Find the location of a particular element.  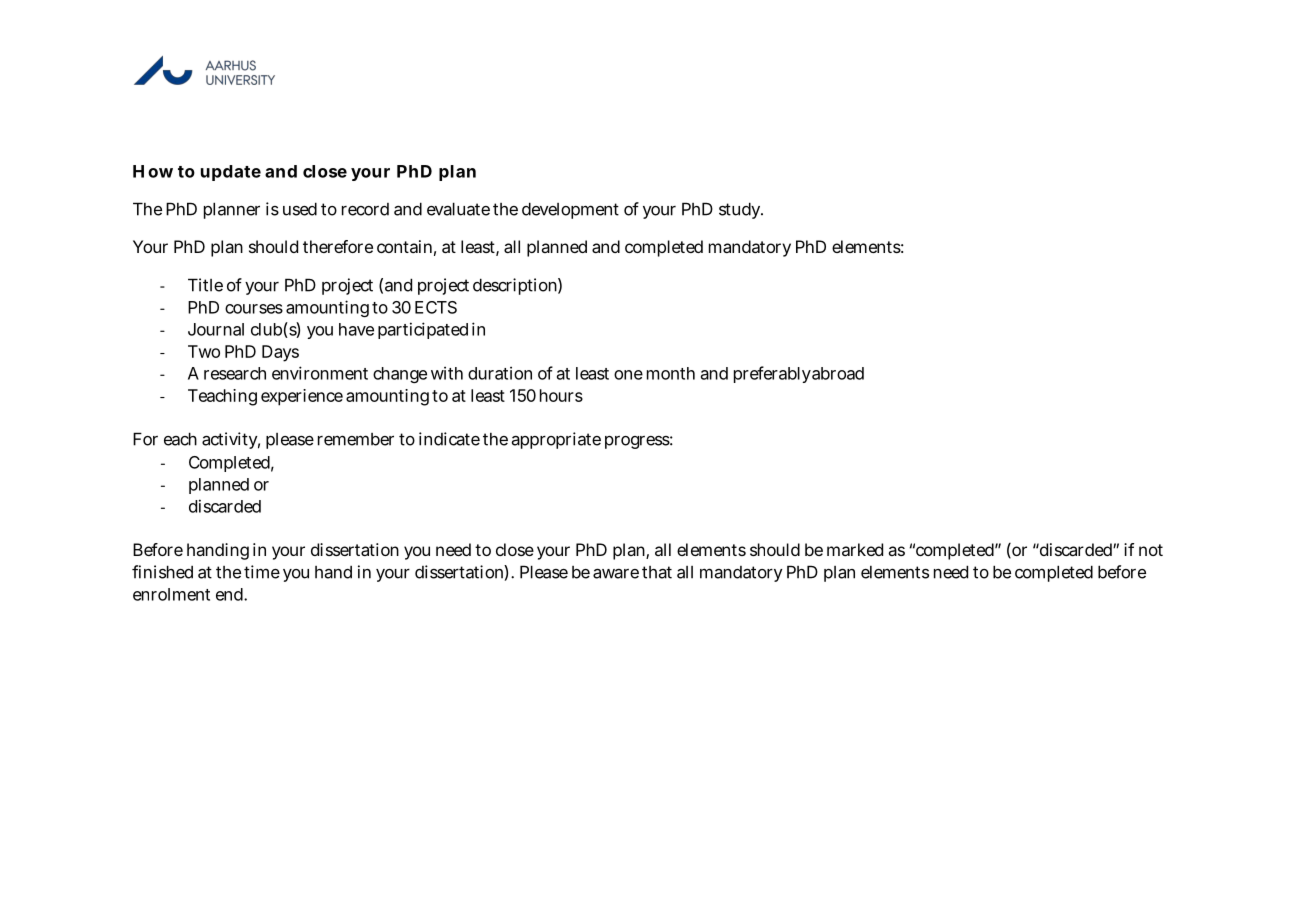

time is located at coordinates (262, 572).
